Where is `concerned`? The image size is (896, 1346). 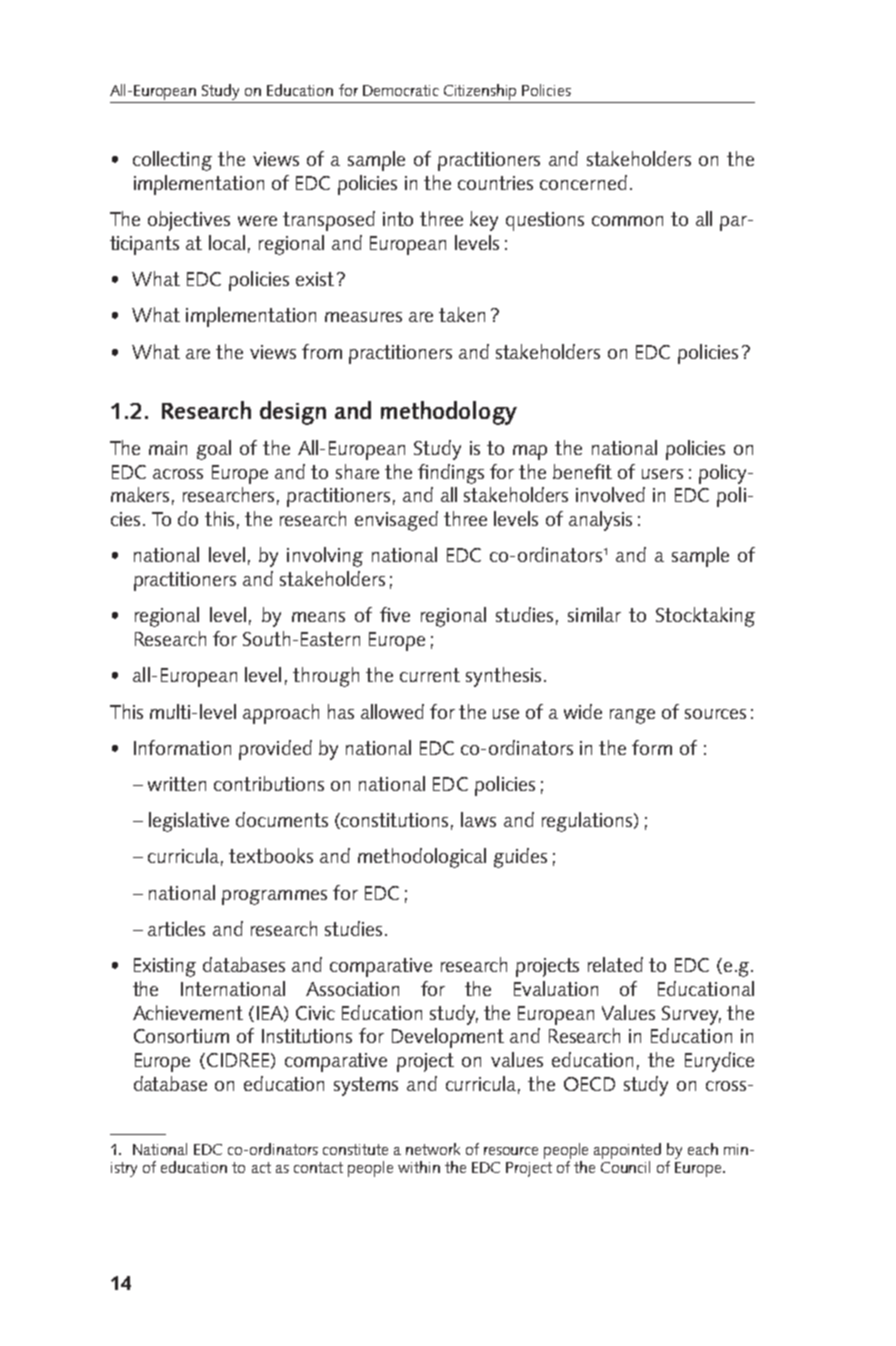
concerned is located at coordinates (583, 182).
